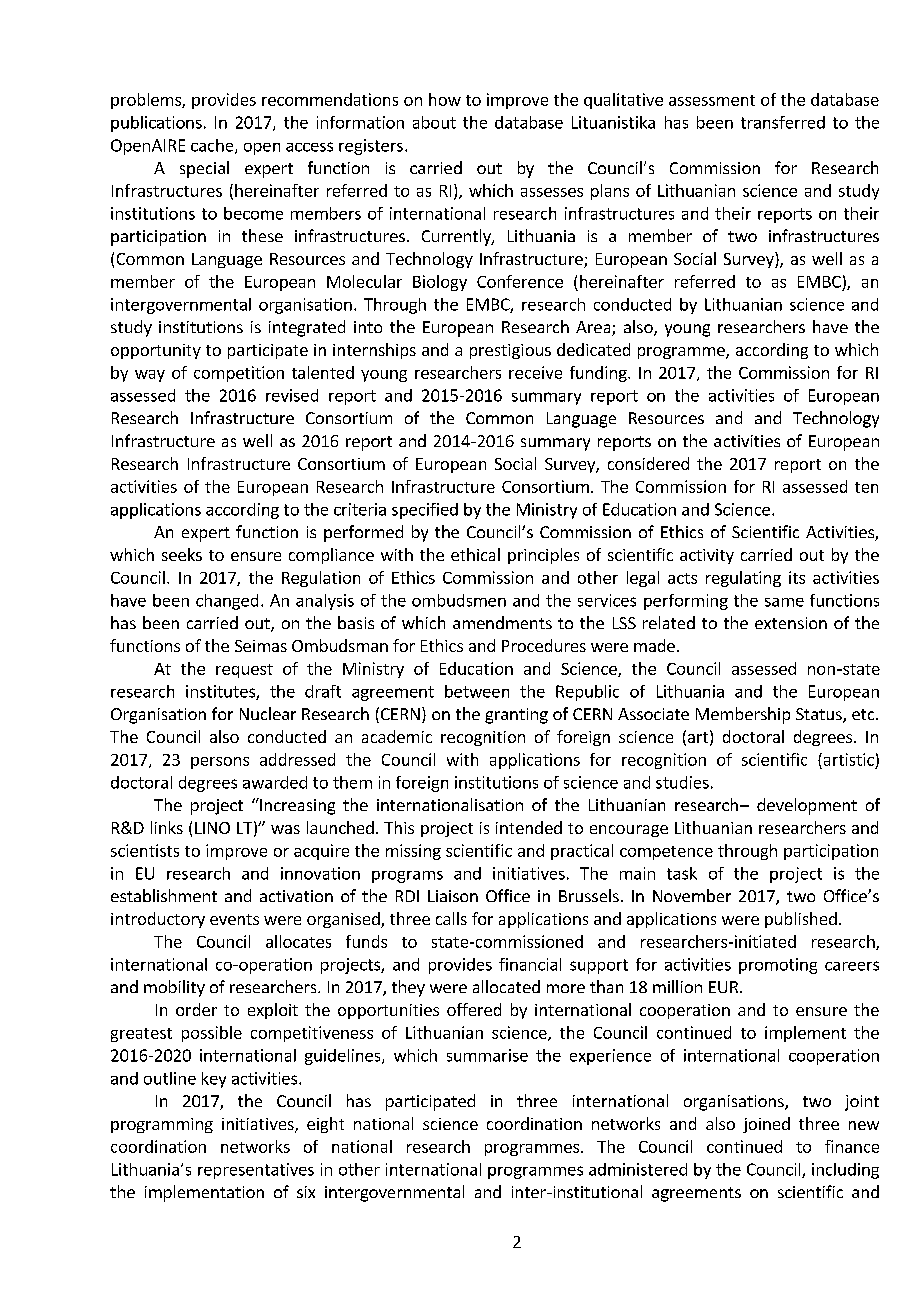  Describe the element at coordinates (638, 1169) in the document. I see `administered` at that location.
